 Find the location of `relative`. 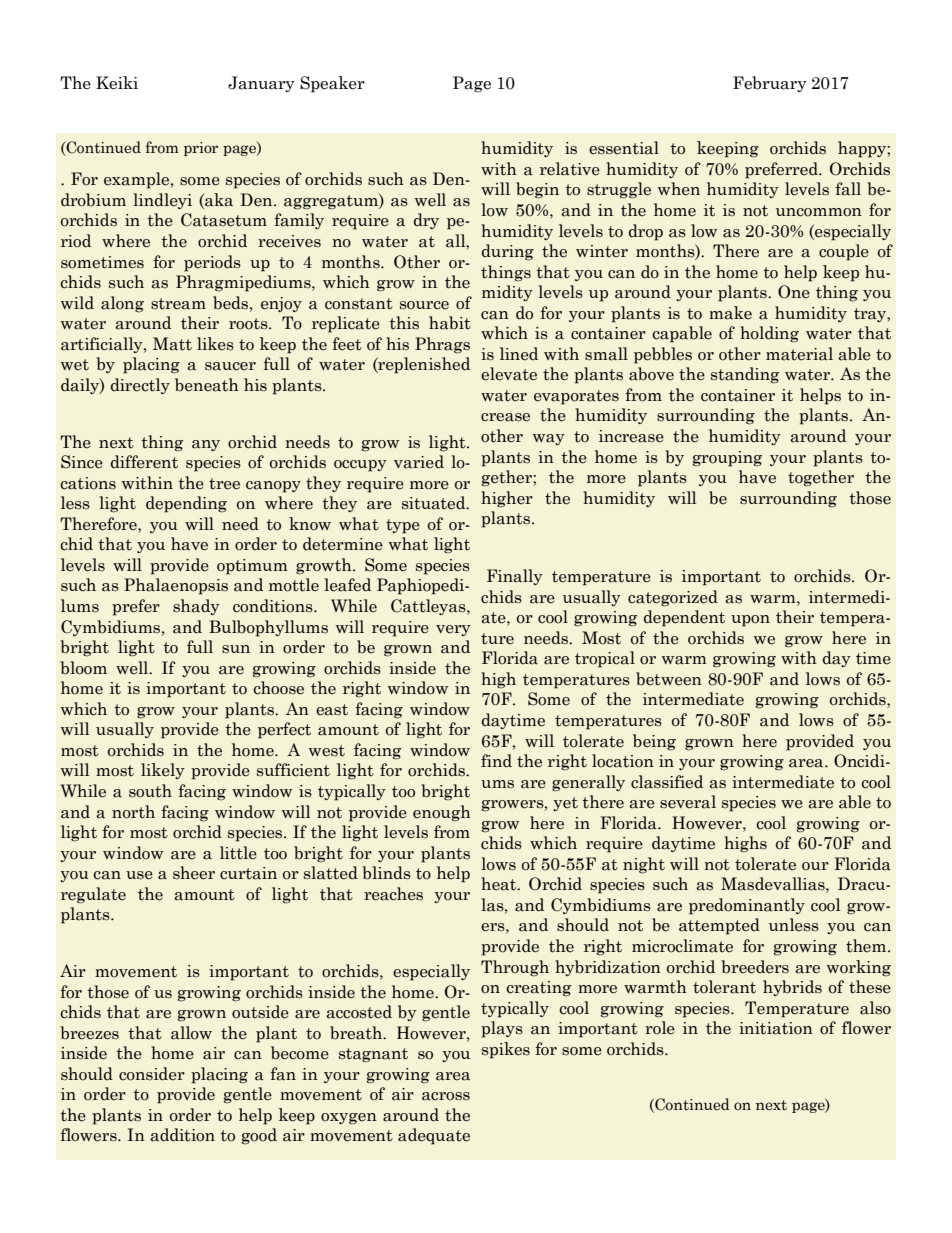

relative is located at coordinates (570, 169).
